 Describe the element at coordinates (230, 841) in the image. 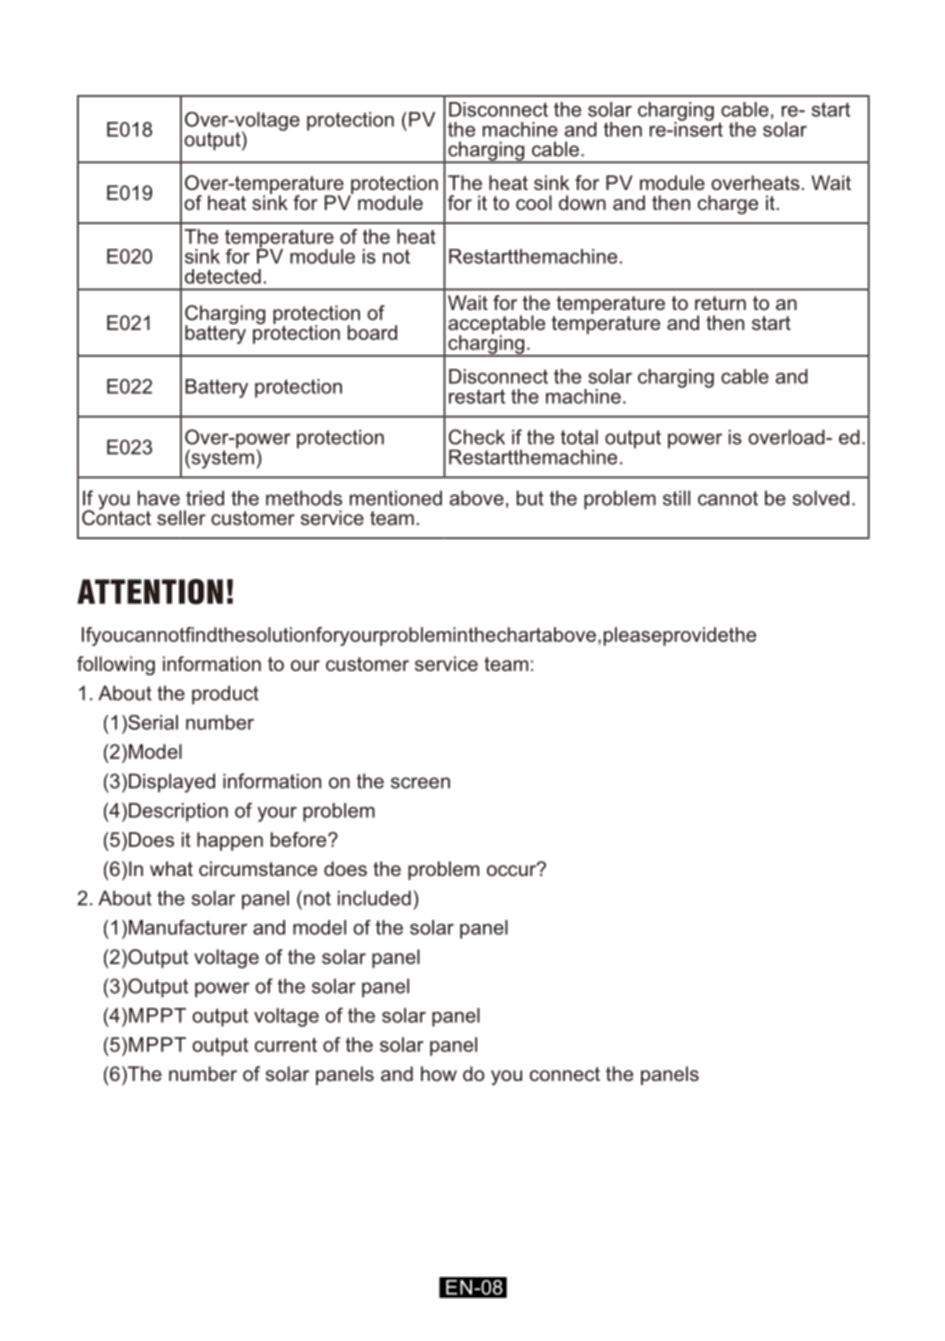

I see `happen` at that location.
